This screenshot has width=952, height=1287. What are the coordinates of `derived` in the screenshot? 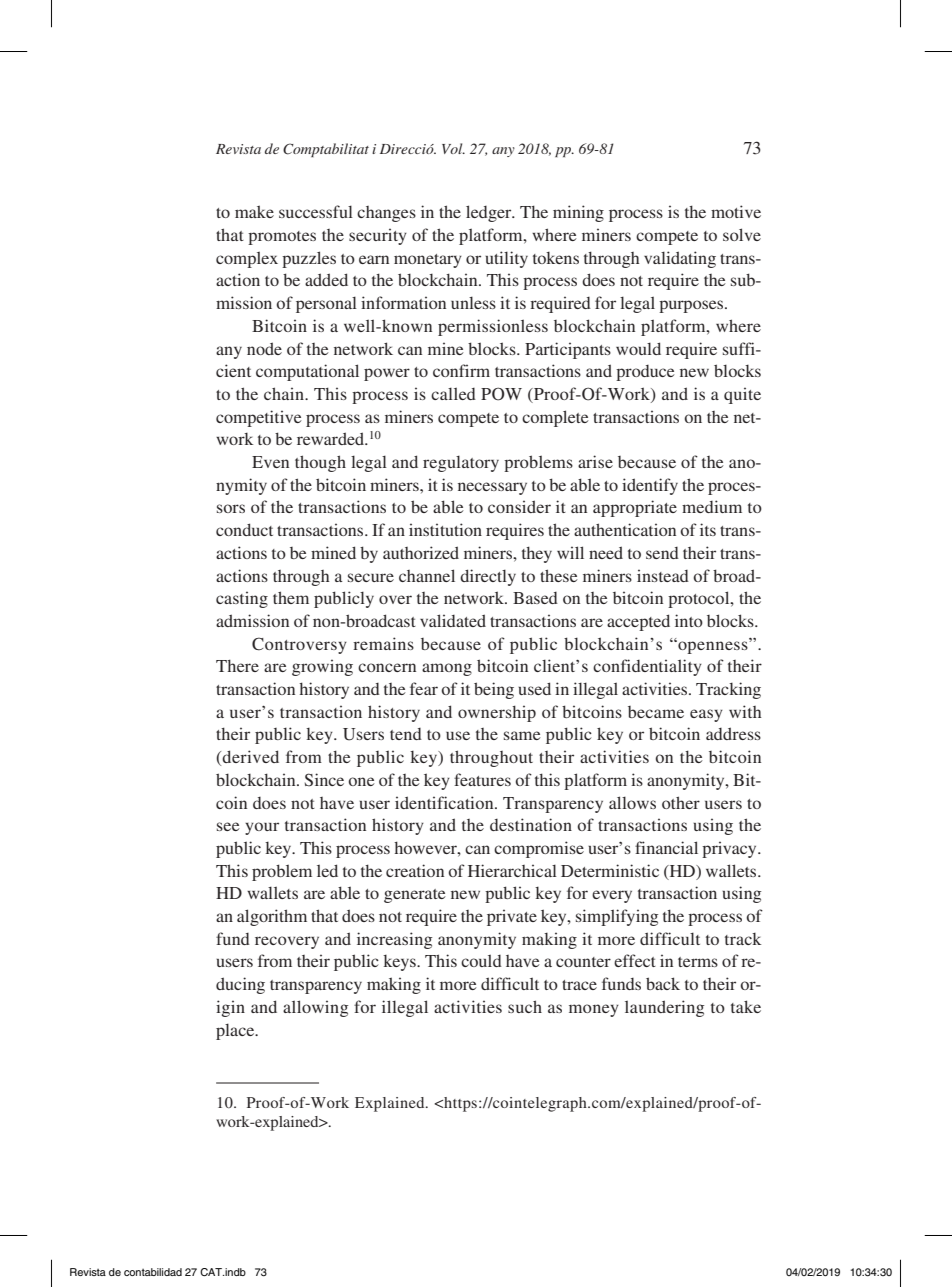 It's located at (250, 756).
